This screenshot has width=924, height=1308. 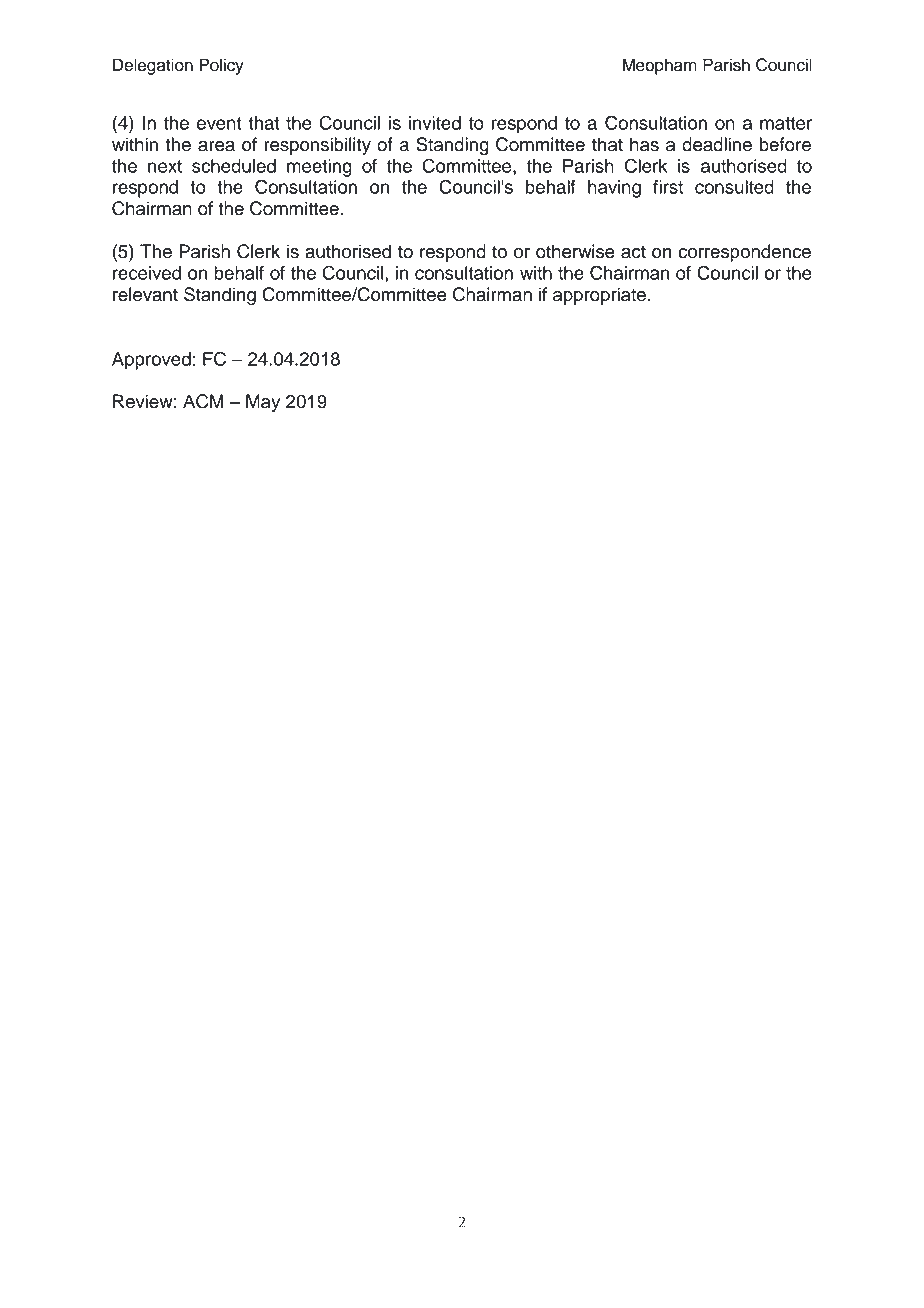 I want to click on responsibility, so click(x=317, y=146).
